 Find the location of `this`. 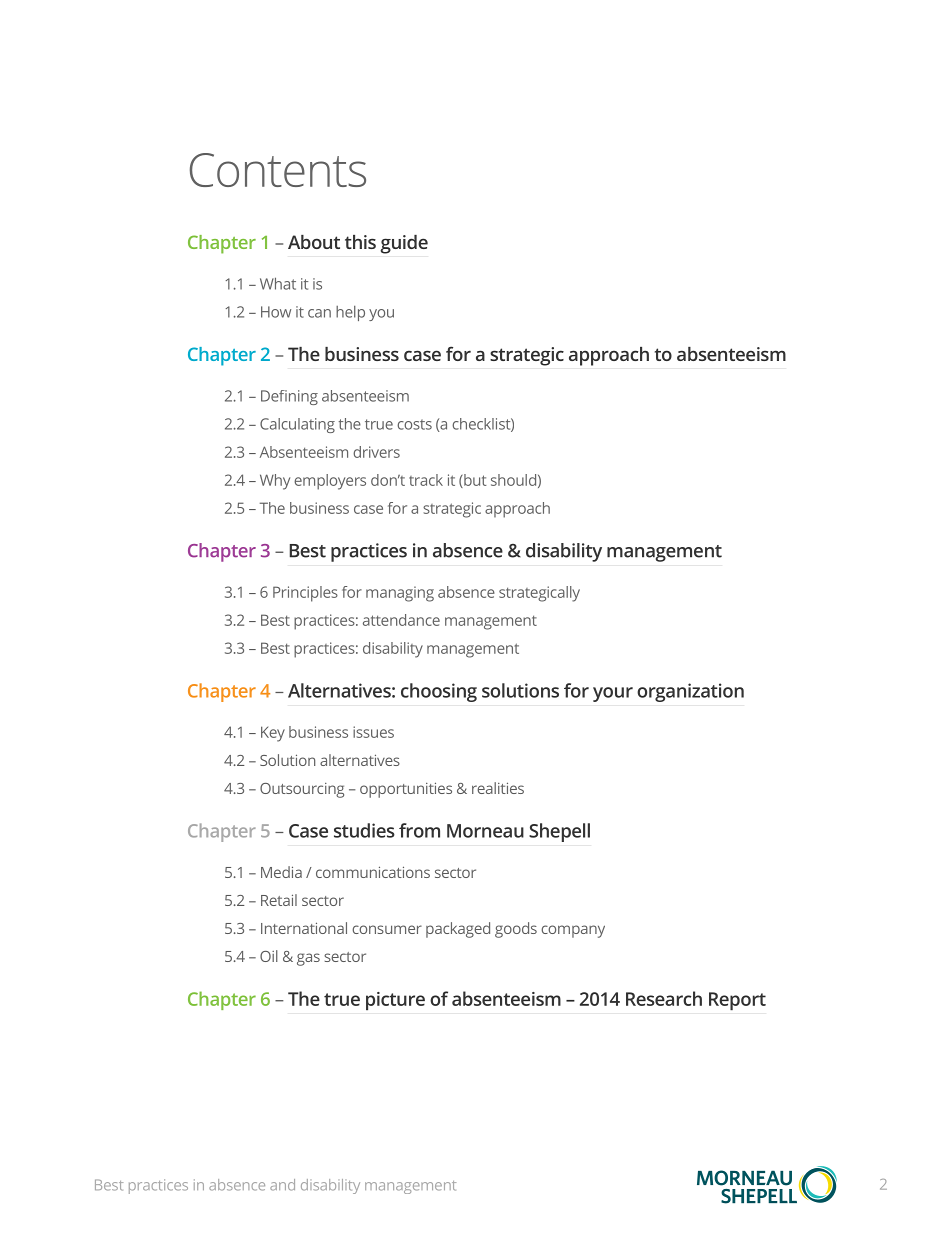

this is located at coordinates (360, 242).
